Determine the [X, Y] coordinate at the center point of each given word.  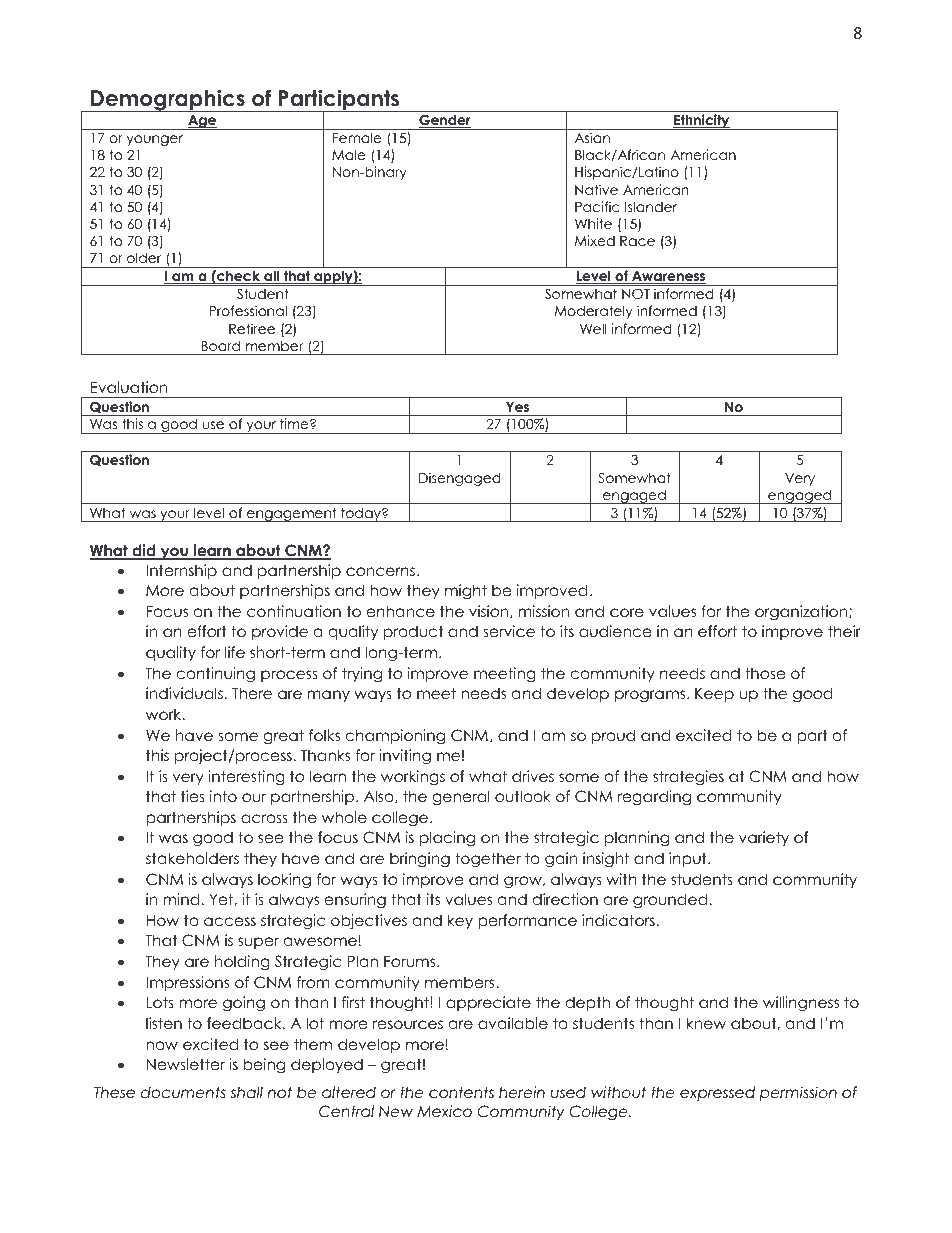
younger [155, 140]
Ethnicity [702, 122]
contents [461, 1092]
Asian [592, 137]
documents [183, 1092]
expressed [717, 1093]
